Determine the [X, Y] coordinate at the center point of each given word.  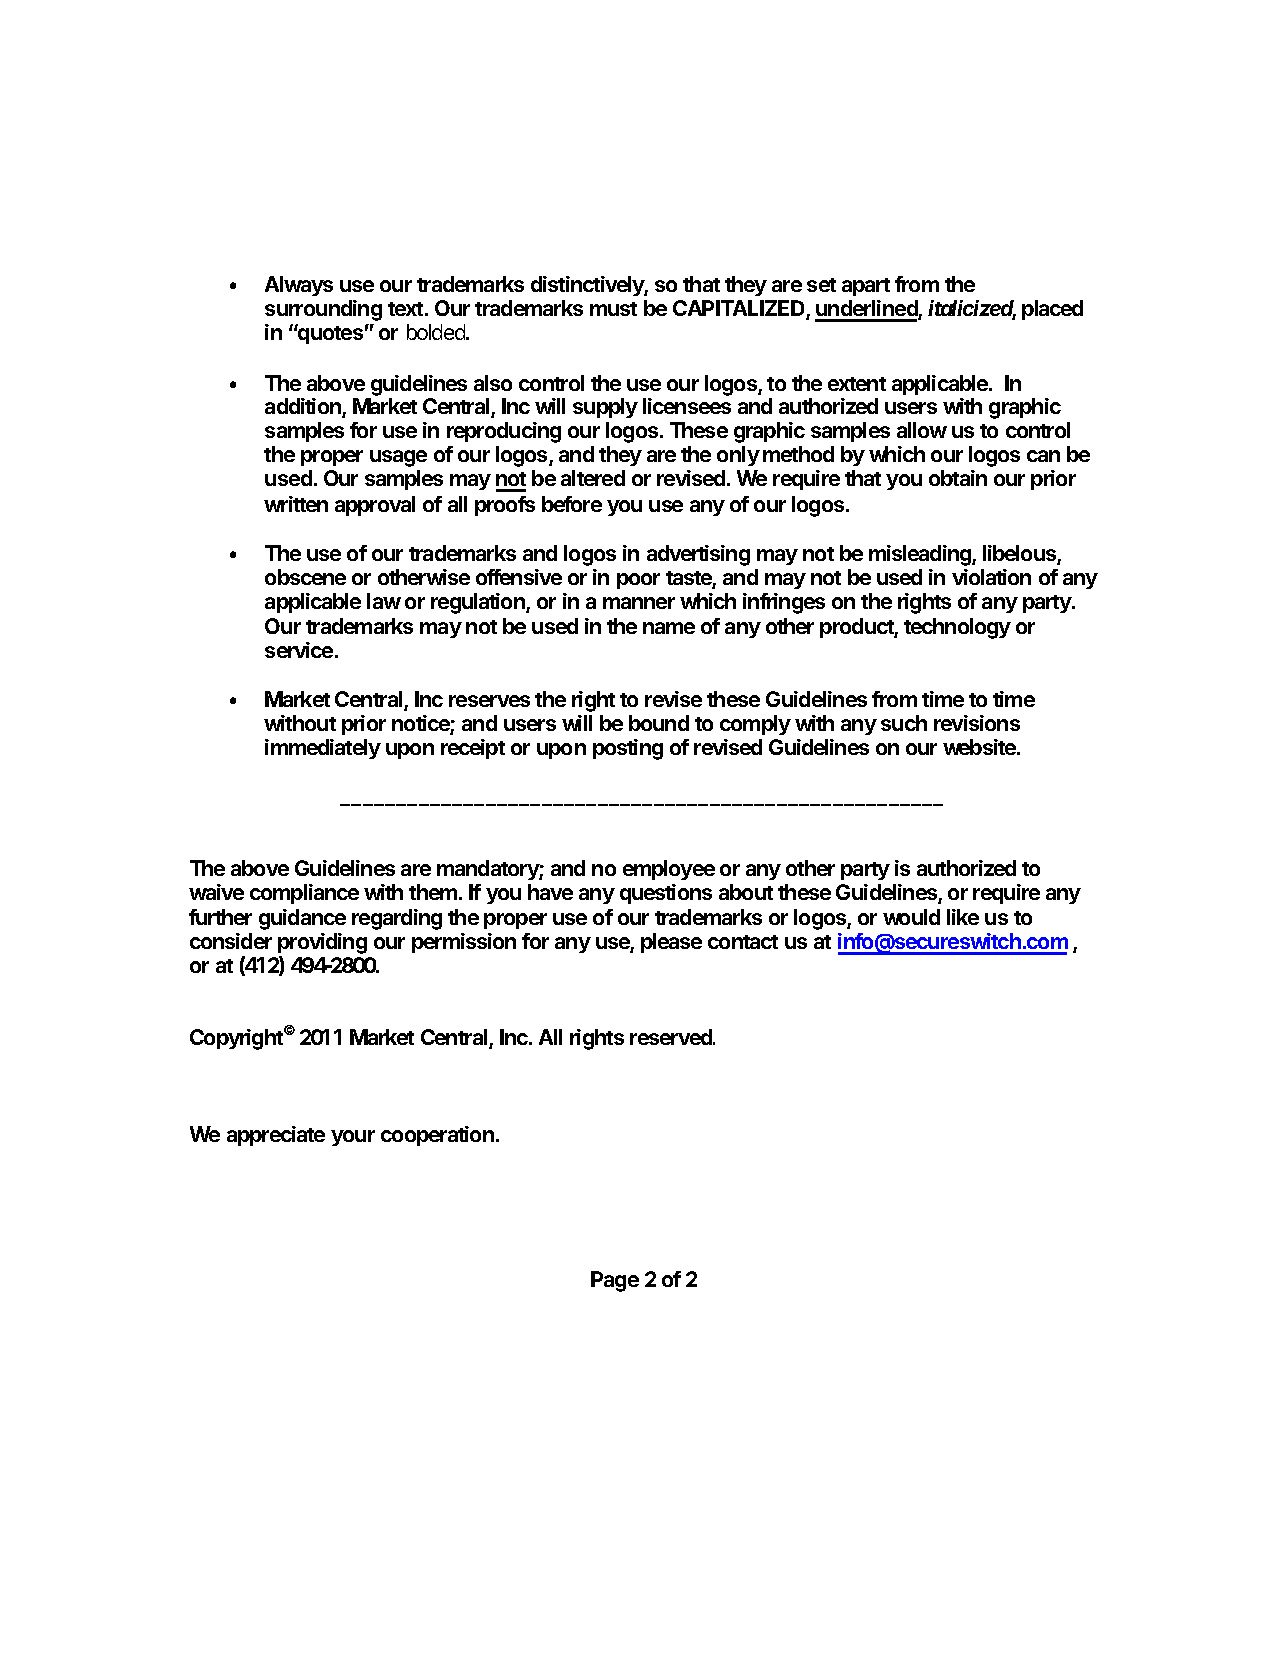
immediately [323, 749]
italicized [972, 309]
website [980, 747]
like [963, 917]
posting [628, 749]
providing [322, 945]
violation [991, 577]
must [613, 309]
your [353, 1138]
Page [615, 1281]
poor [638, 581]
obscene [305, 577]
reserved [672, 1037]
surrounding [323, 310]
